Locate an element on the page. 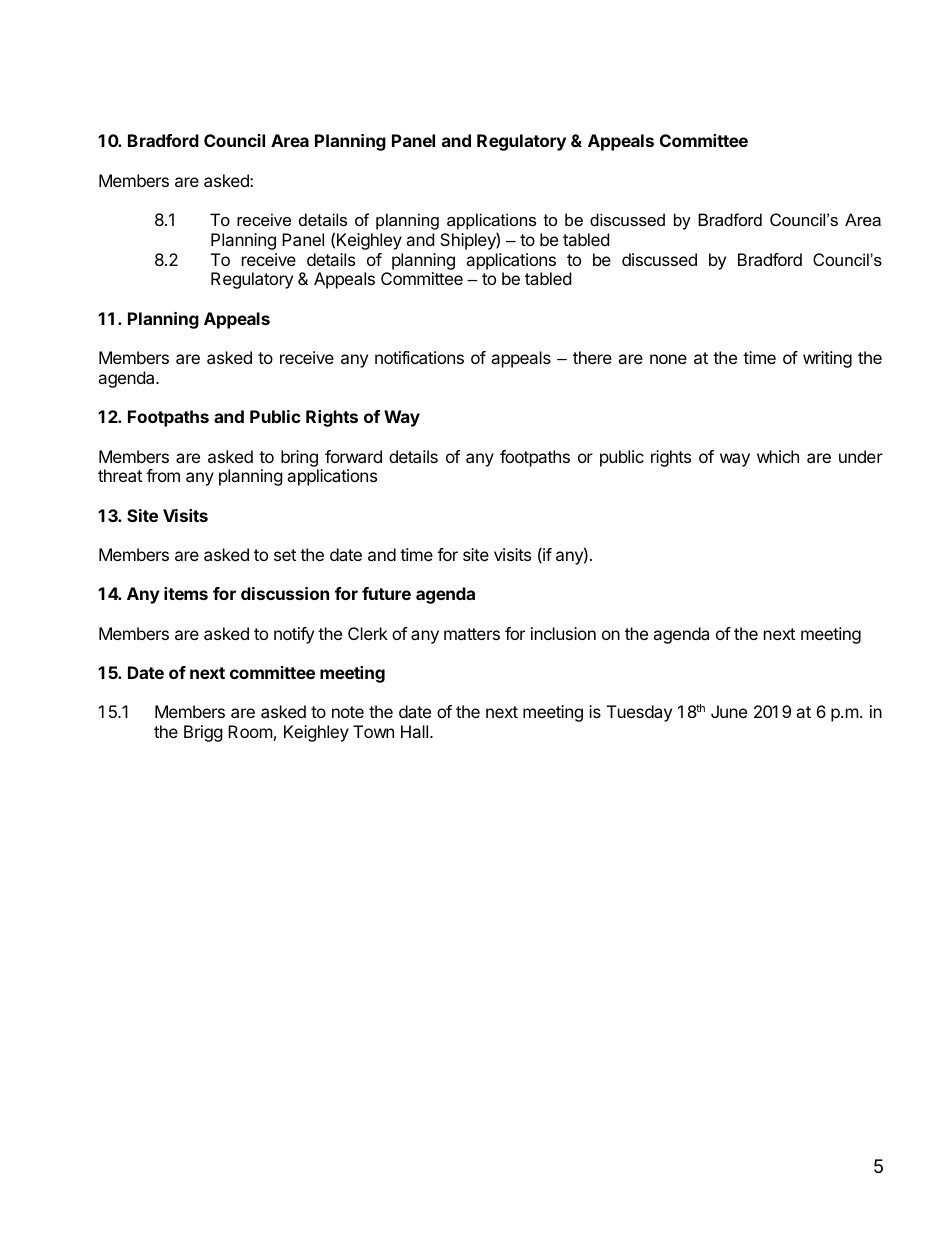  inclusion is located at coordinates (563, 633).
